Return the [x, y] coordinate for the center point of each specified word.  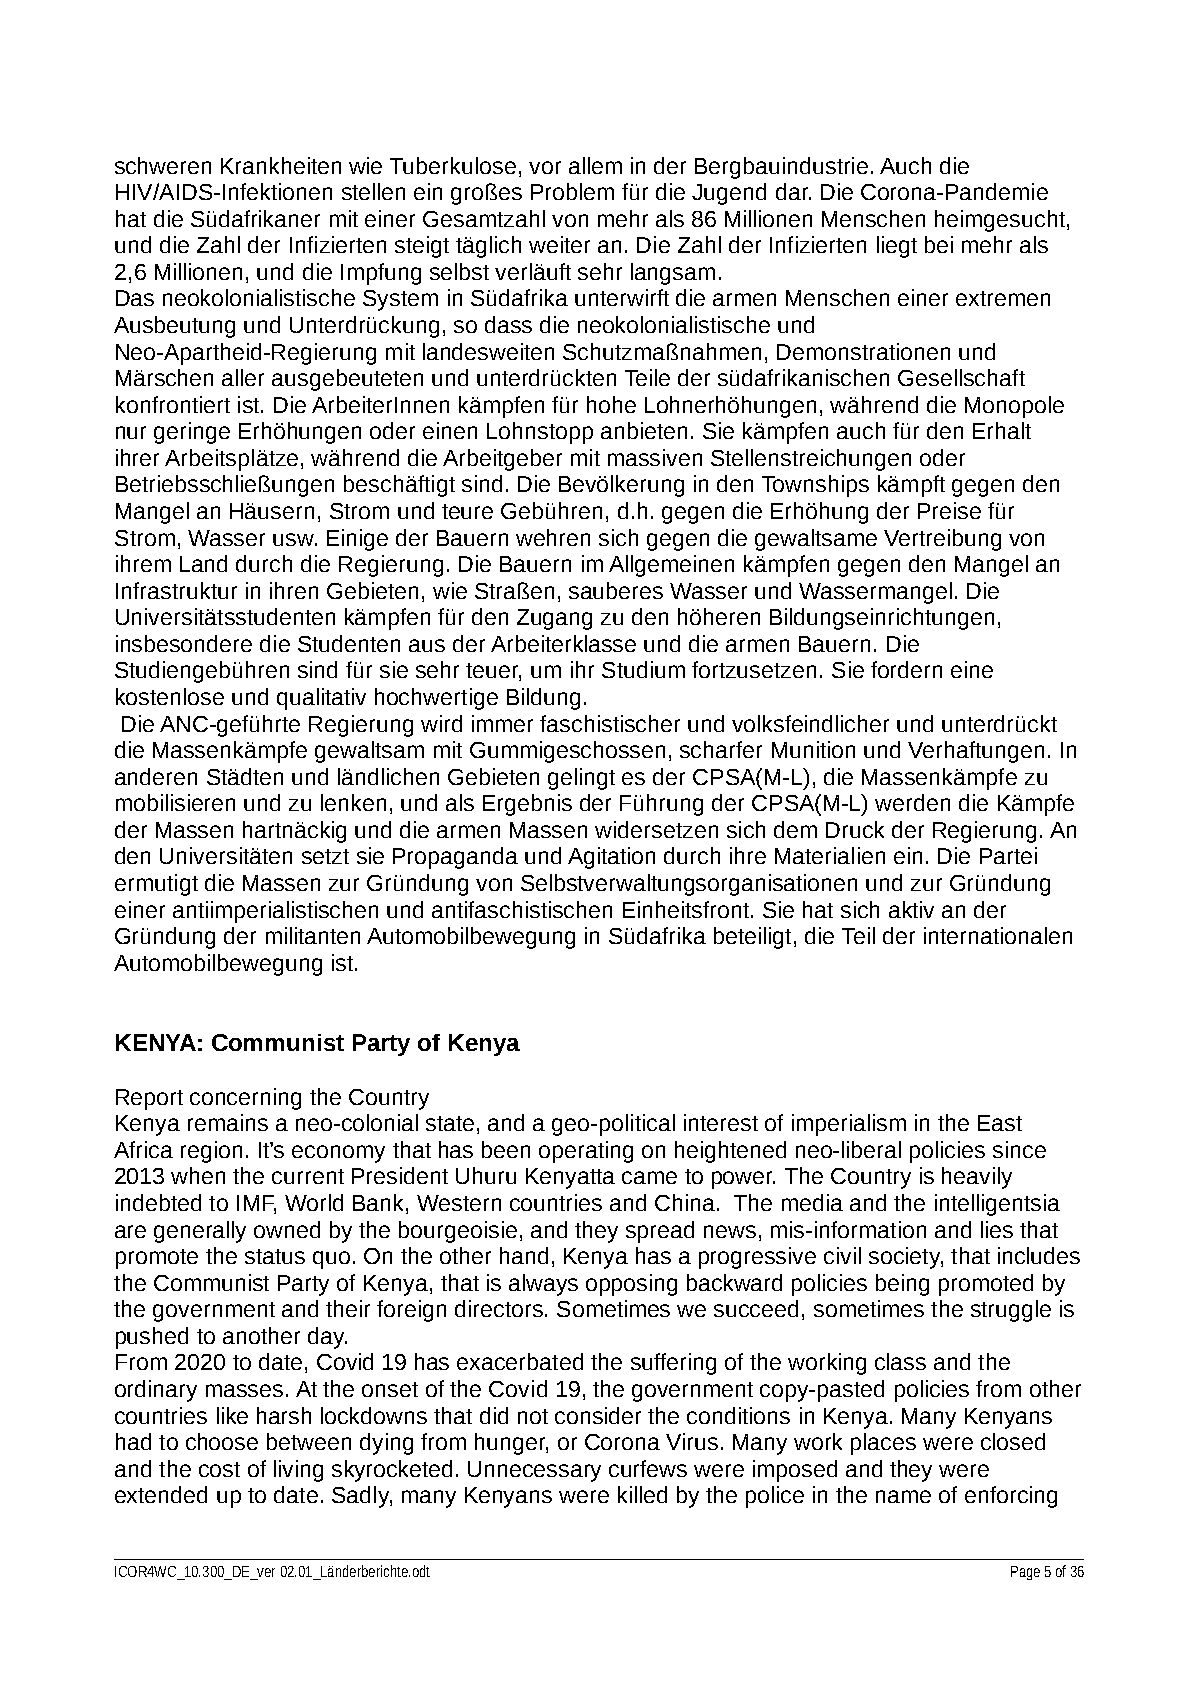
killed [642, 1494]
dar [793, 191]
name [903, 1496]
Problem [572, 191]
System [400, 300]
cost [219, 1469]
